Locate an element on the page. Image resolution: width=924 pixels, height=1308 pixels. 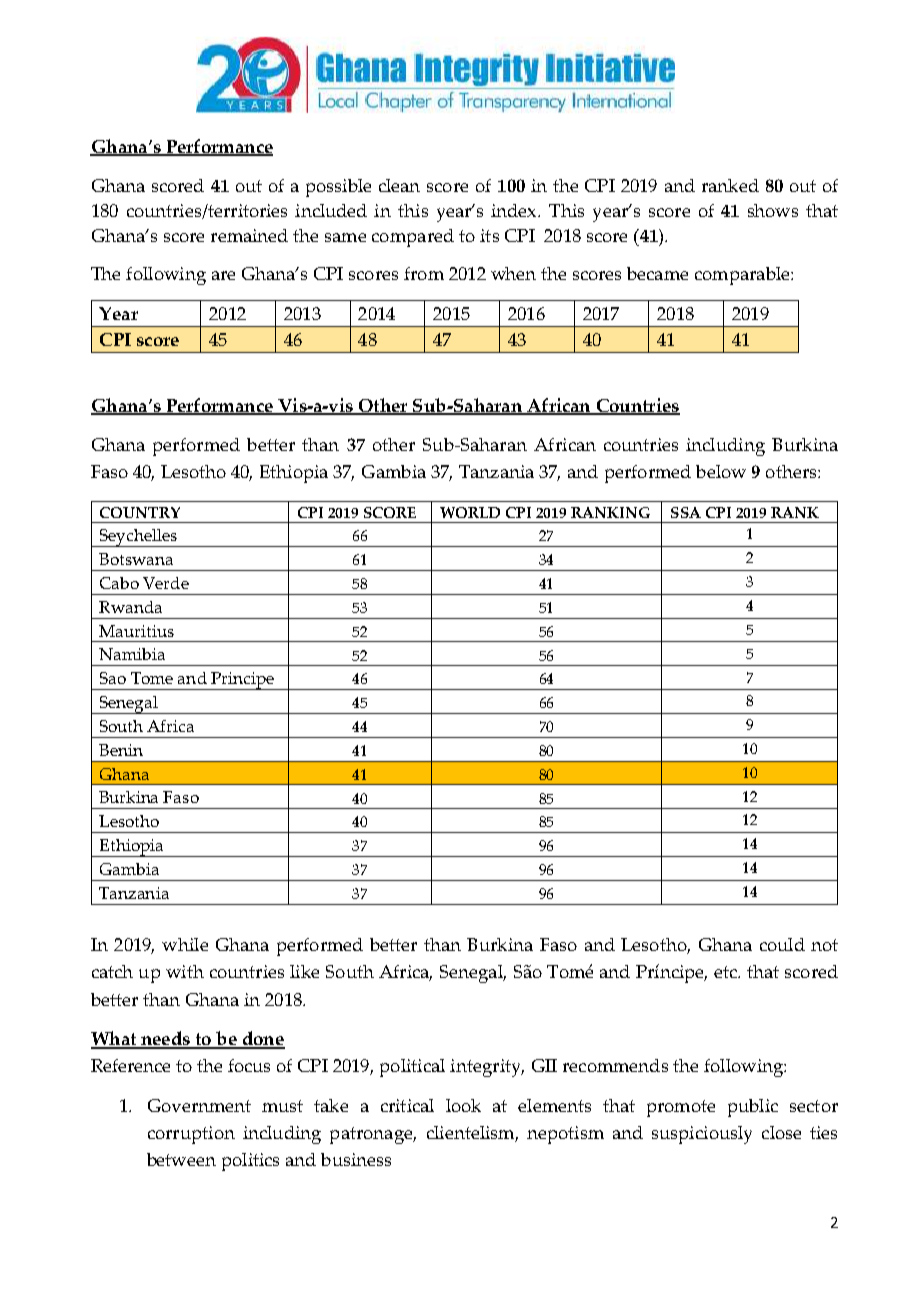
shows is located at coordinates (773, 210).
